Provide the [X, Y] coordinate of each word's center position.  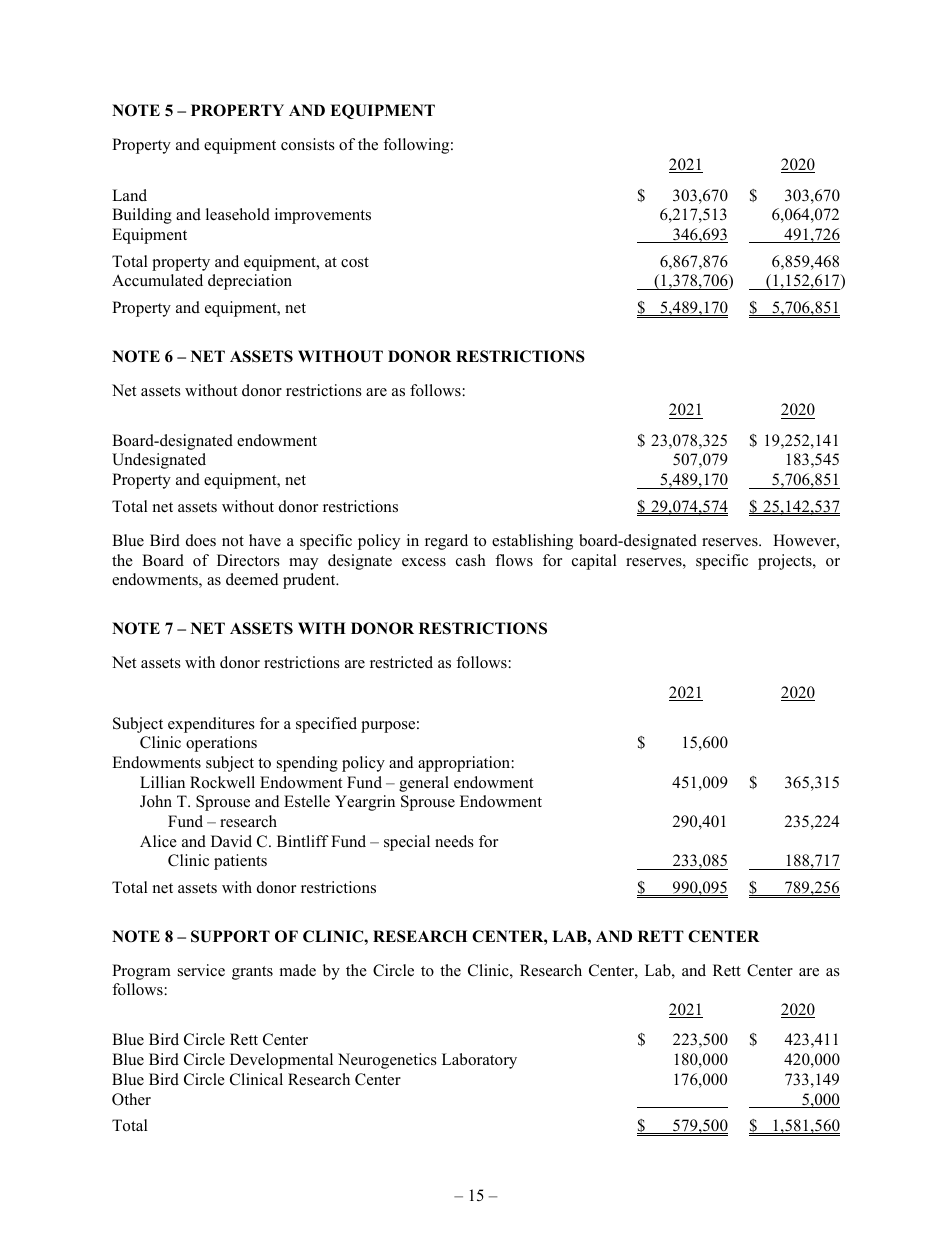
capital [594, 562]
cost [355, 262]
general [424, 784]
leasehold [238, 214]
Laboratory [479, 1061]
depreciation [250, 282]
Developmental [281, 1061]
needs [454, 841]
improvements [323, 216]
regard [446, 542]
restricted [401, 662]
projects [786, 562]
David [231, 841]
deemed [252, 579]
